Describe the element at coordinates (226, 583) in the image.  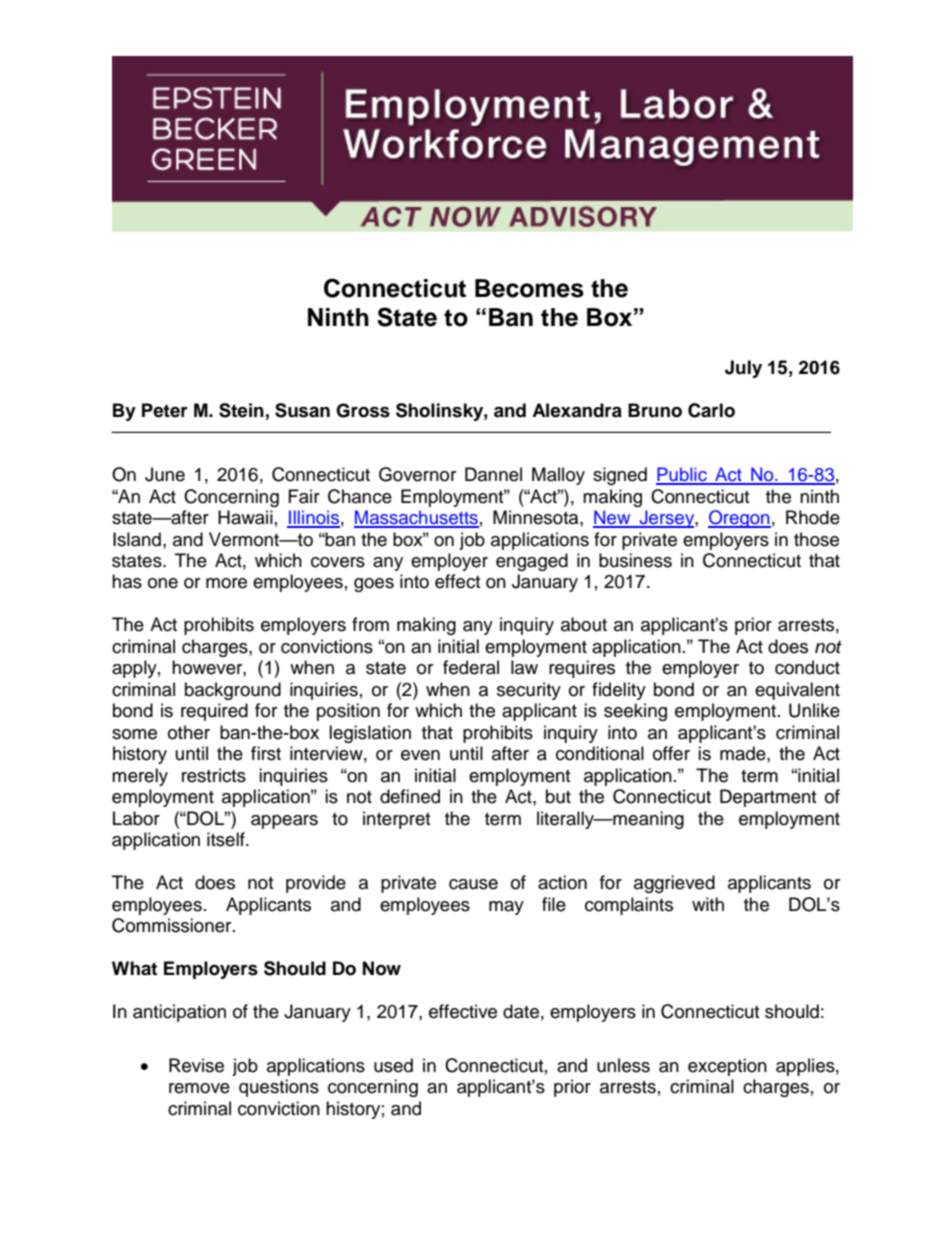
I see `more` at that location.
